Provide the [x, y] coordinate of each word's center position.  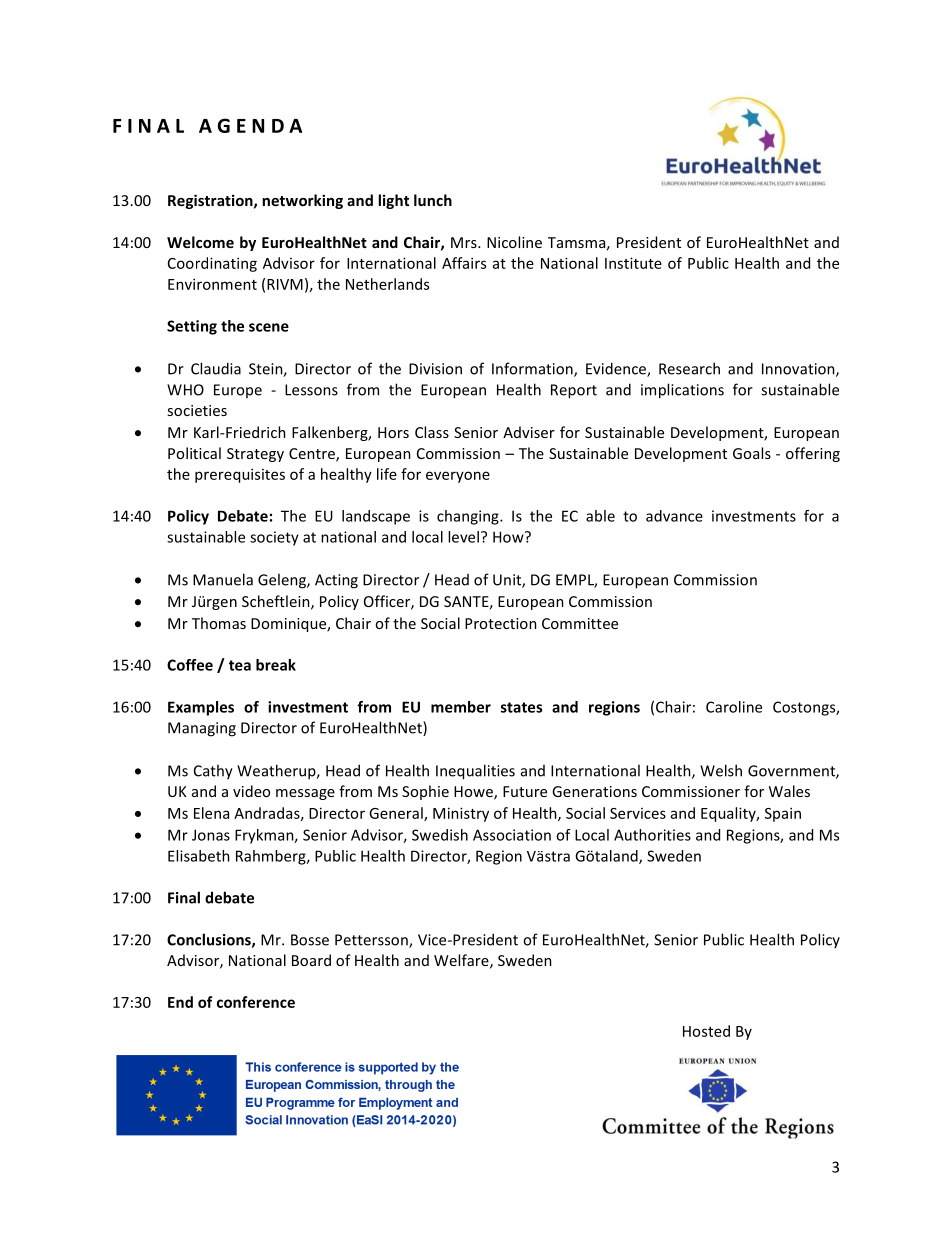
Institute [633, 263]
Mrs [465, 242]
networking [302, 201]
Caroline [734, 707]
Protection [501, 623]
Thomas [219, 623]
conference [256, 1002]
